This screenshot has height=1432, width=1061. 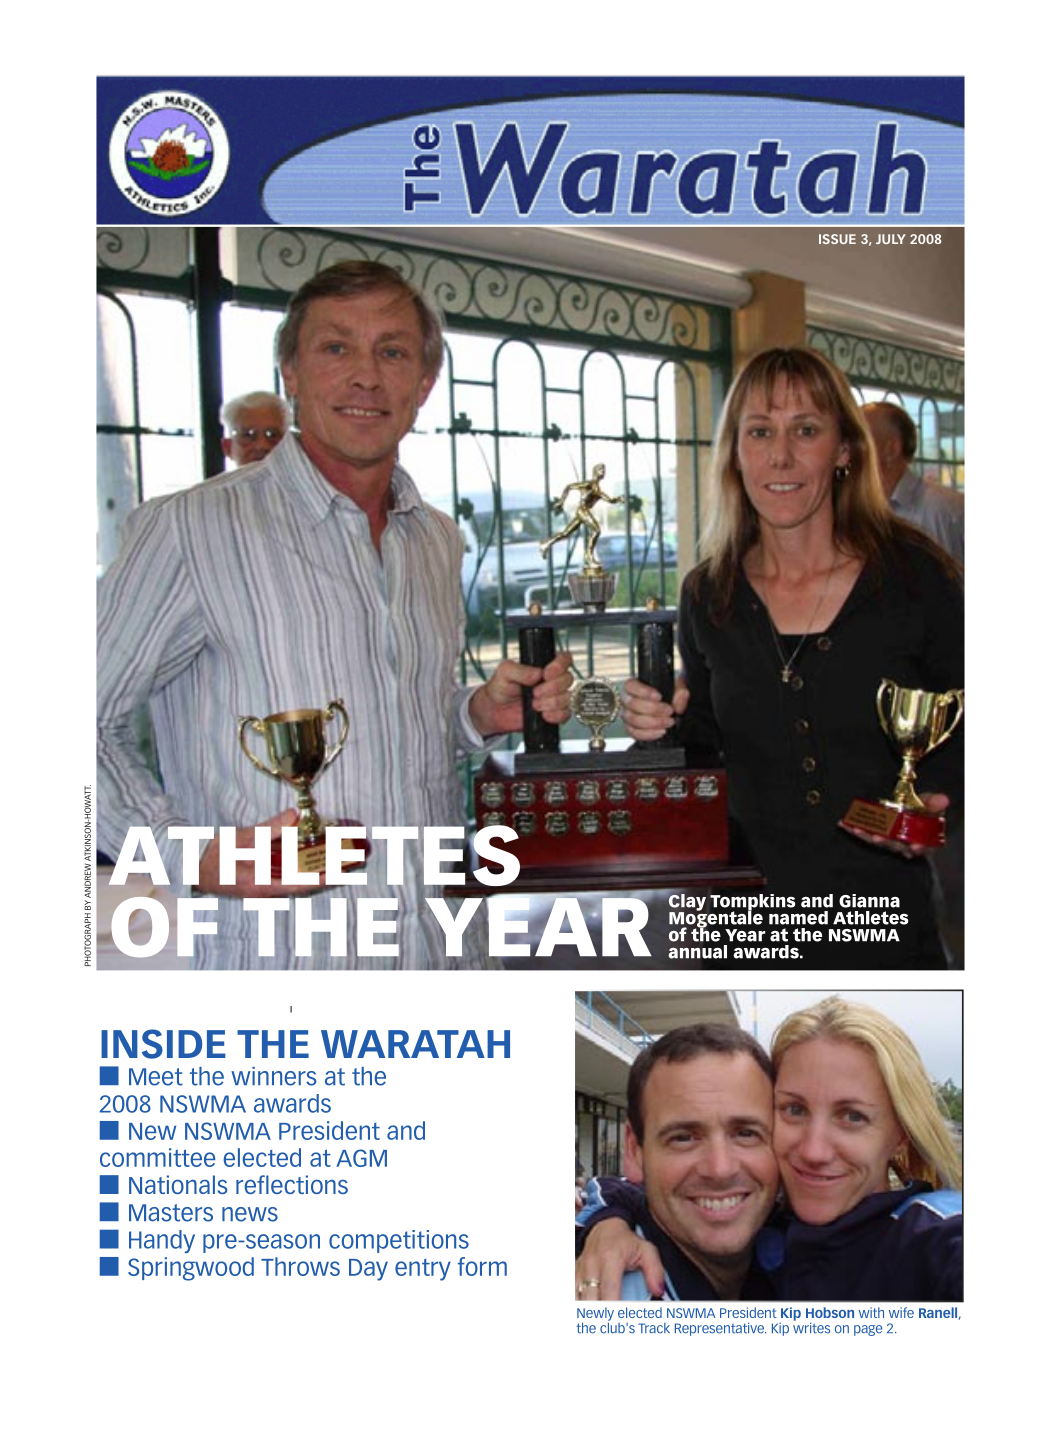 What do you see at coordinates (191, 1269) in the screenshot?
I see `Springwood` at bounding box center [191, 1269].
